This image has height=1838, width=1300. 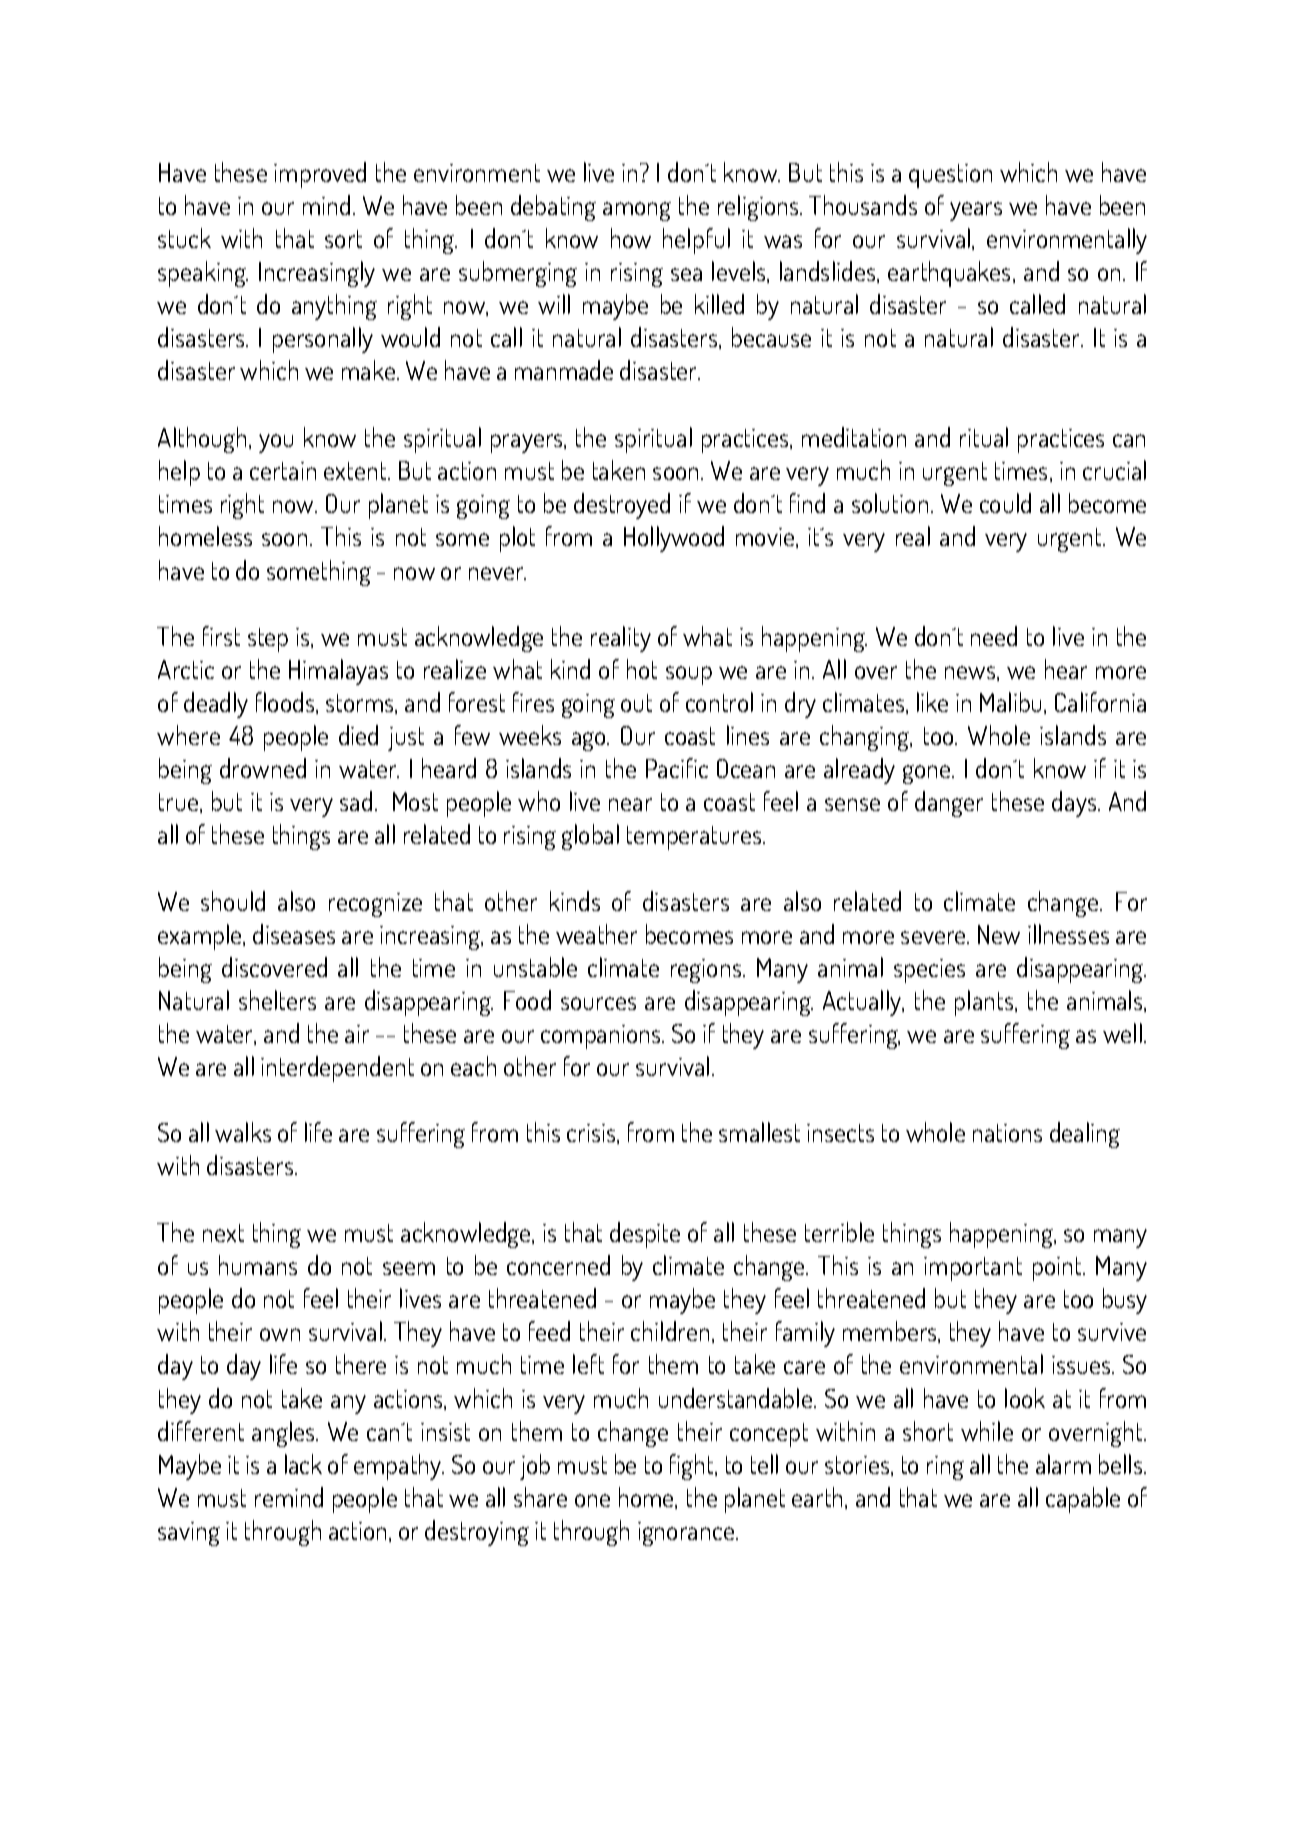 I want to click on companions, so click(x=602, y=1037).
